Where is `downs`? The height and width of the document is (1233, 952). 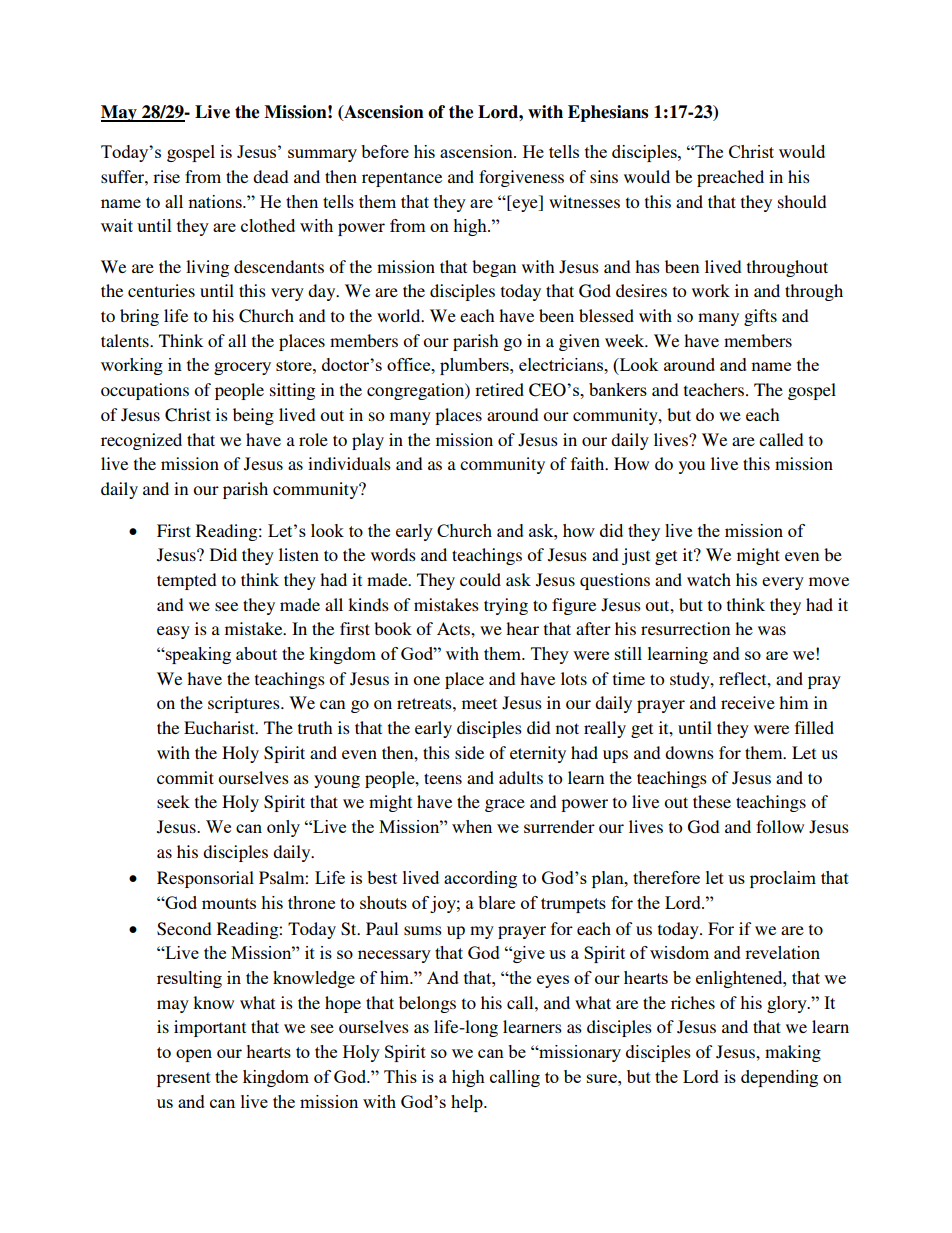
downs is located at coordinates (689, 752).
